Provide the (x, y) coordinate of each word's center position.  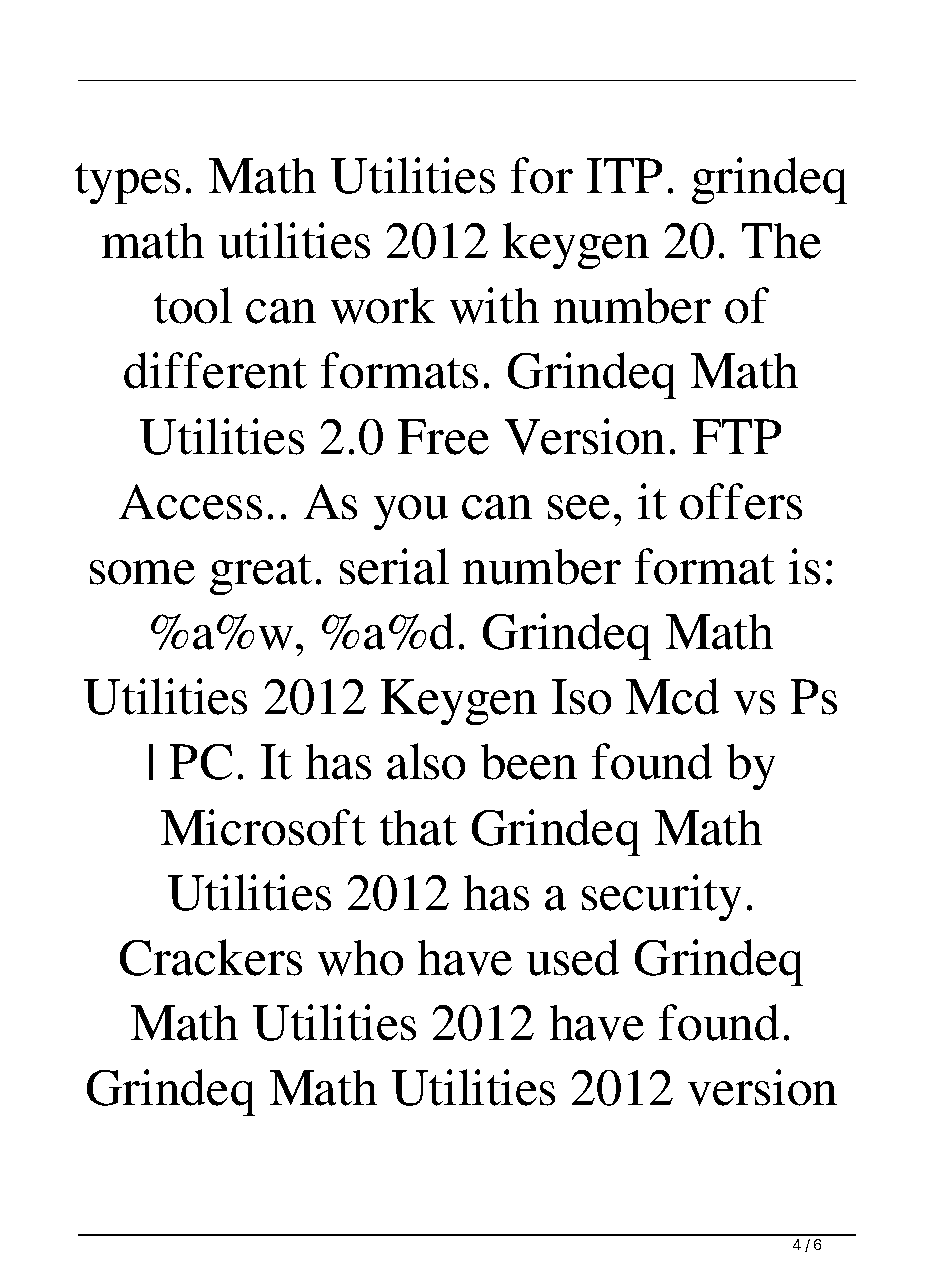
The (781, 241)
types (127, 183)
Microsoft (263, 827)
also (426, 761)
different (215, 370)
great (261, 574)
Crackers (211, 957)
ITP (624, 175)
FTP (737, 436)
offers (741, 501)
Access (190, 502)
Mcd (672, 696)
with (494, 305)
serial (394, 566)
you (411, 512)
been (529, 762)
